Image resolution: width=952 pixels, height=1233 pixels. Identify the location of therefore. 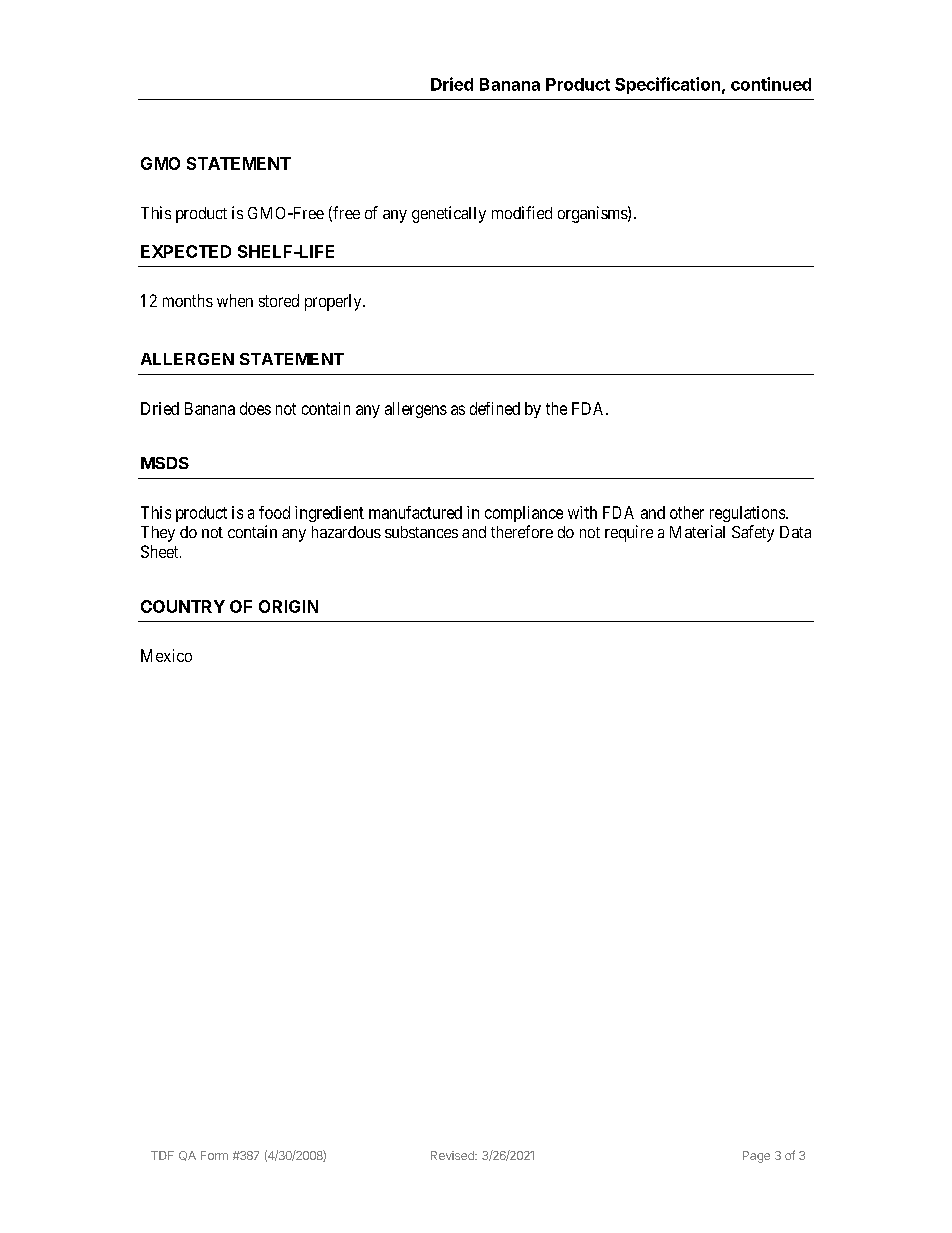
(522, 531).
